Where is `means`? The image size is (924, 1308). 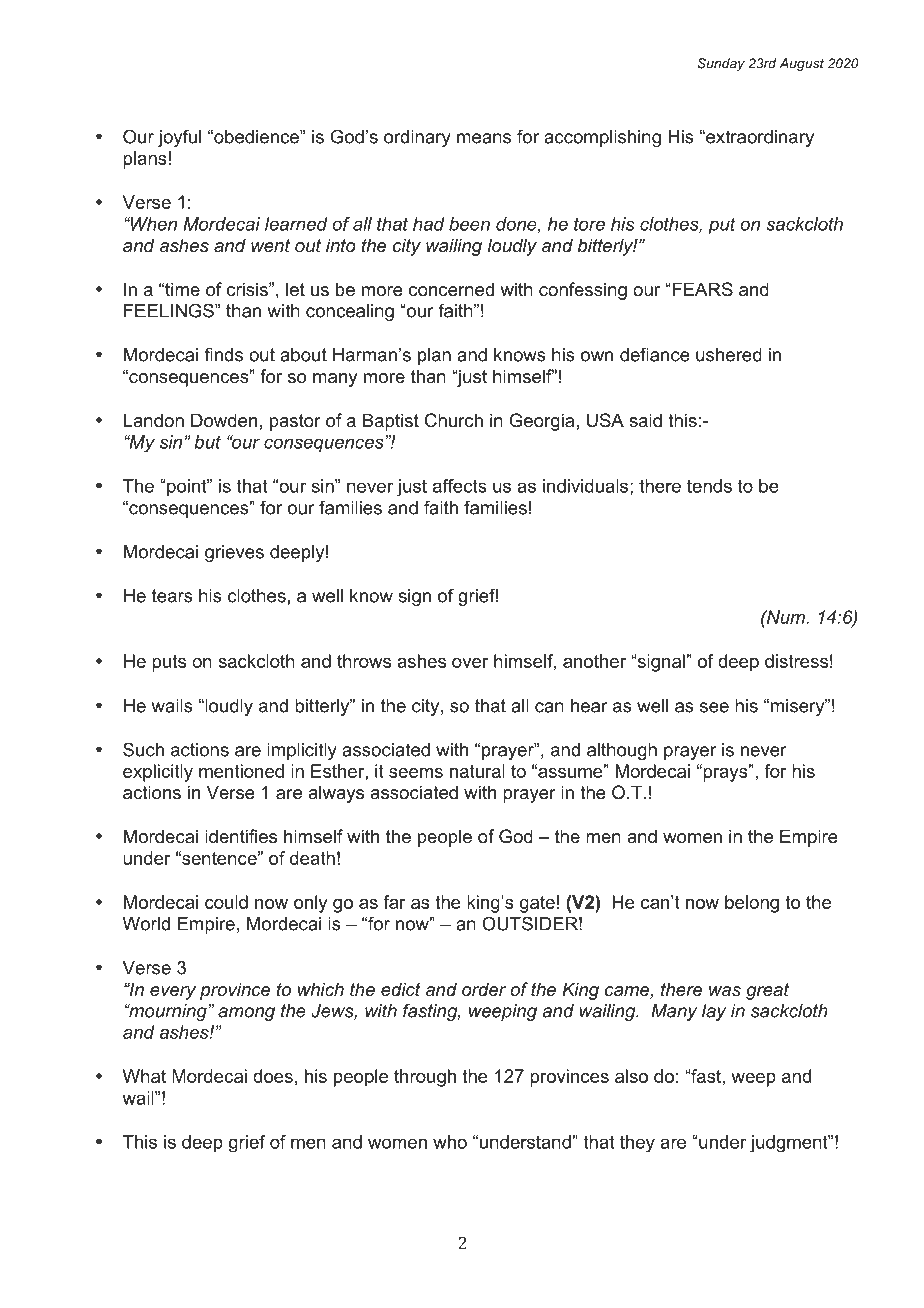 means is located at coordinates (484, 138).
